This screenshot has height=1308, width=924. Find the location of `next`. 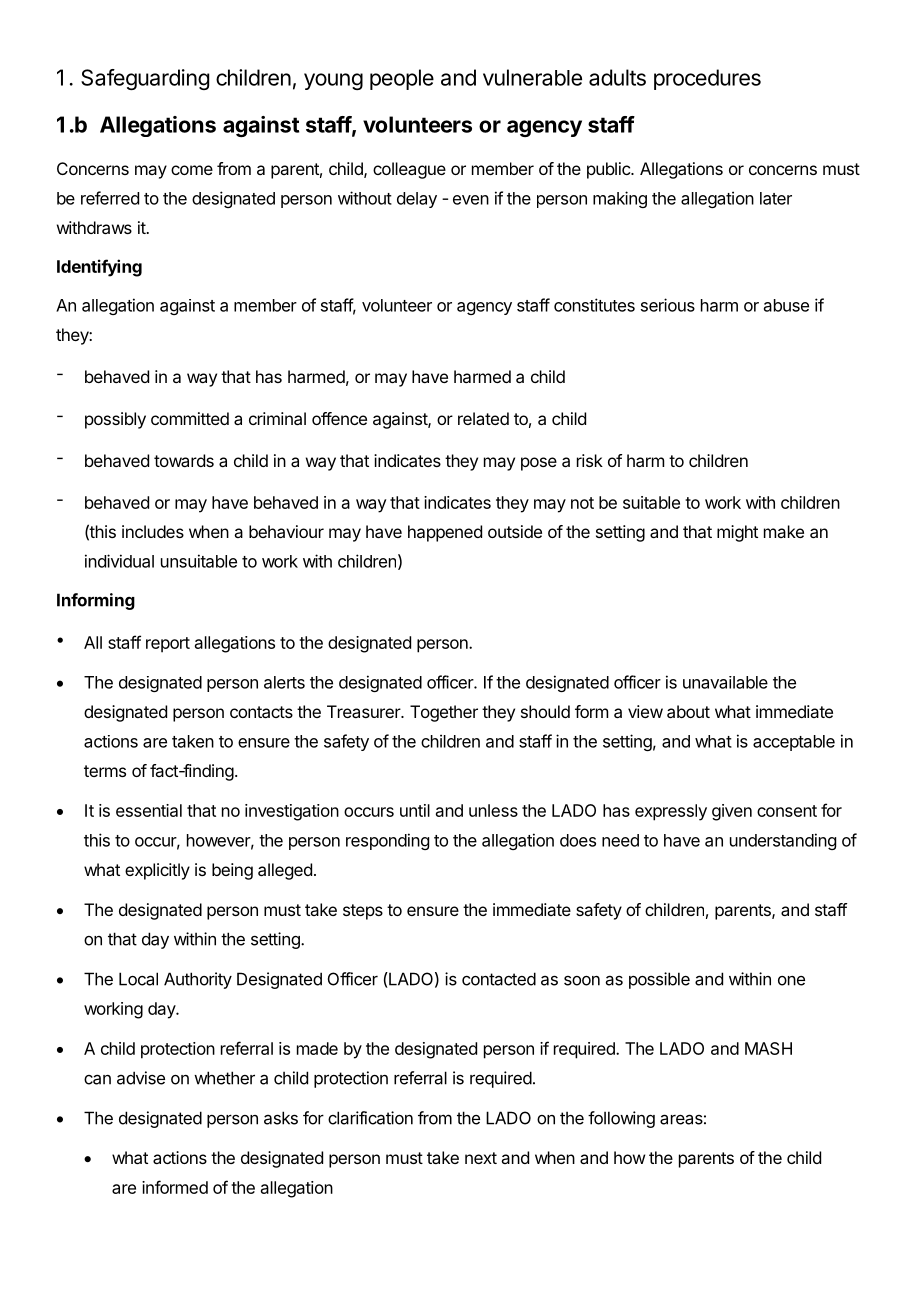

next is located at coordinates (481, 1158).
